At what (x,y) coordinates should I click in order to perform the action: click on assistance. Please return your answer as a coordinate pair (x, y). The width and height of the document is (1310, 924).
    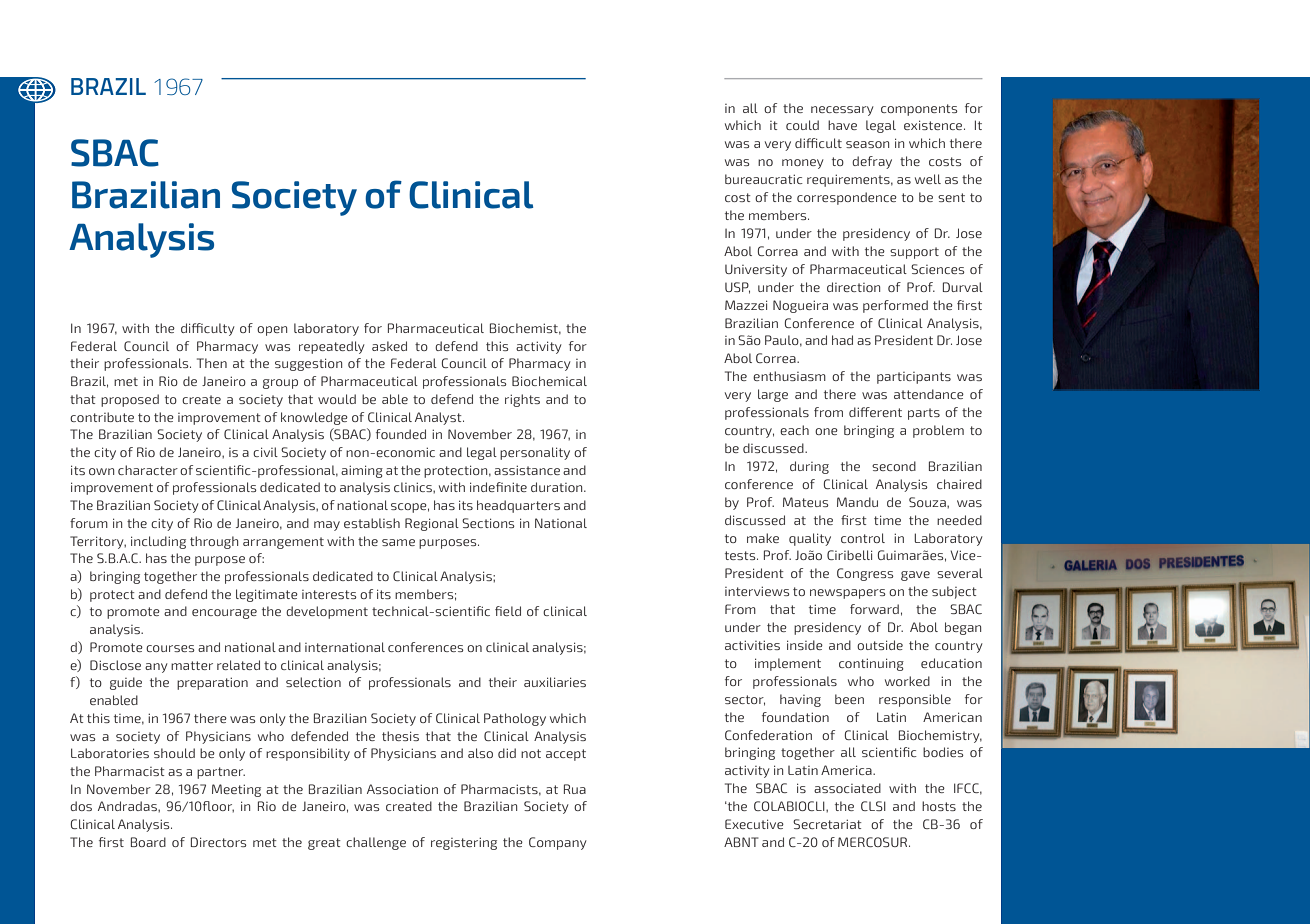
    Looking at the image, I should click on (527, 470).
